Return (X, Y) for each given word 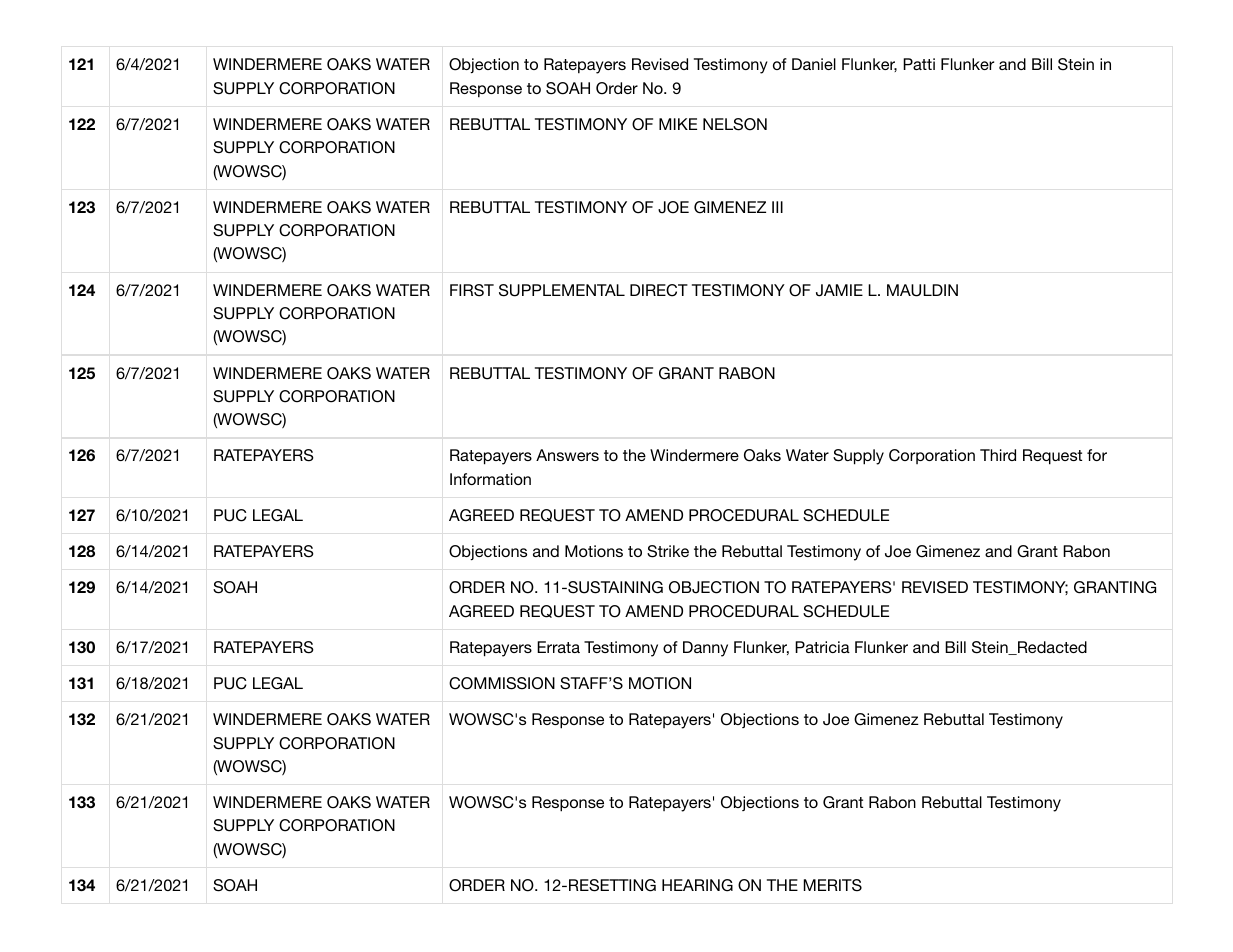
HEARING (697, 885)
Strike (668, 551)
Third (998, 455)
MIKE (678, 124)
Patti (919, 64)
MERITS (833, 885)
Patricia (822, 647)
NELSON (735, 124)
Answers (567, 455)
